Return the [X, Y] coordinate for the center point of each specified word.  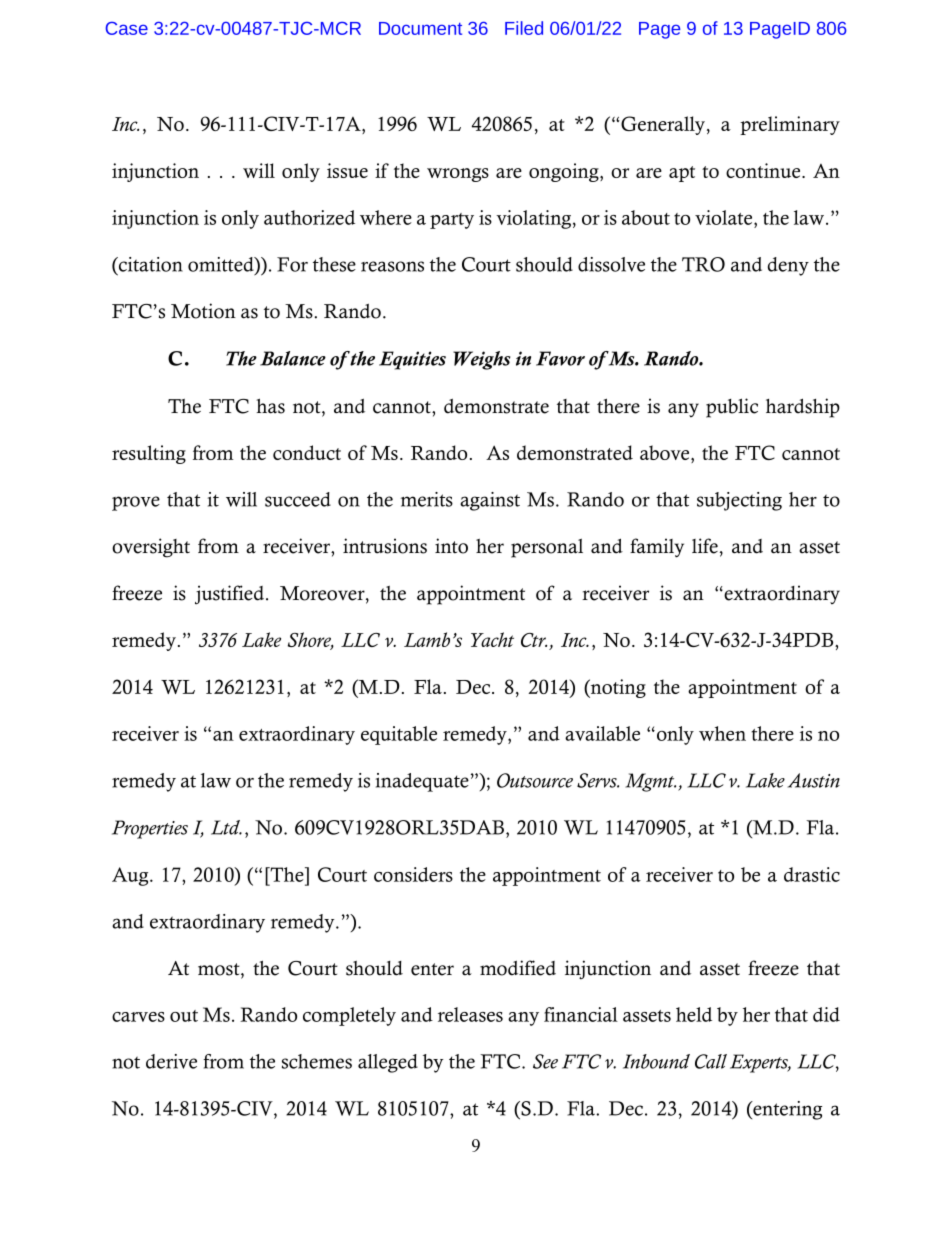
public [732, 408]
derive [171, 1061]
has [270, 406]
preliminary [790, 125]
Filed [524, 28]
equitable [399, 735]
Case [126, 28]
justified [231, 595]
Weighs [481, 360]
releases [470, 1014]
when [722, 733]
